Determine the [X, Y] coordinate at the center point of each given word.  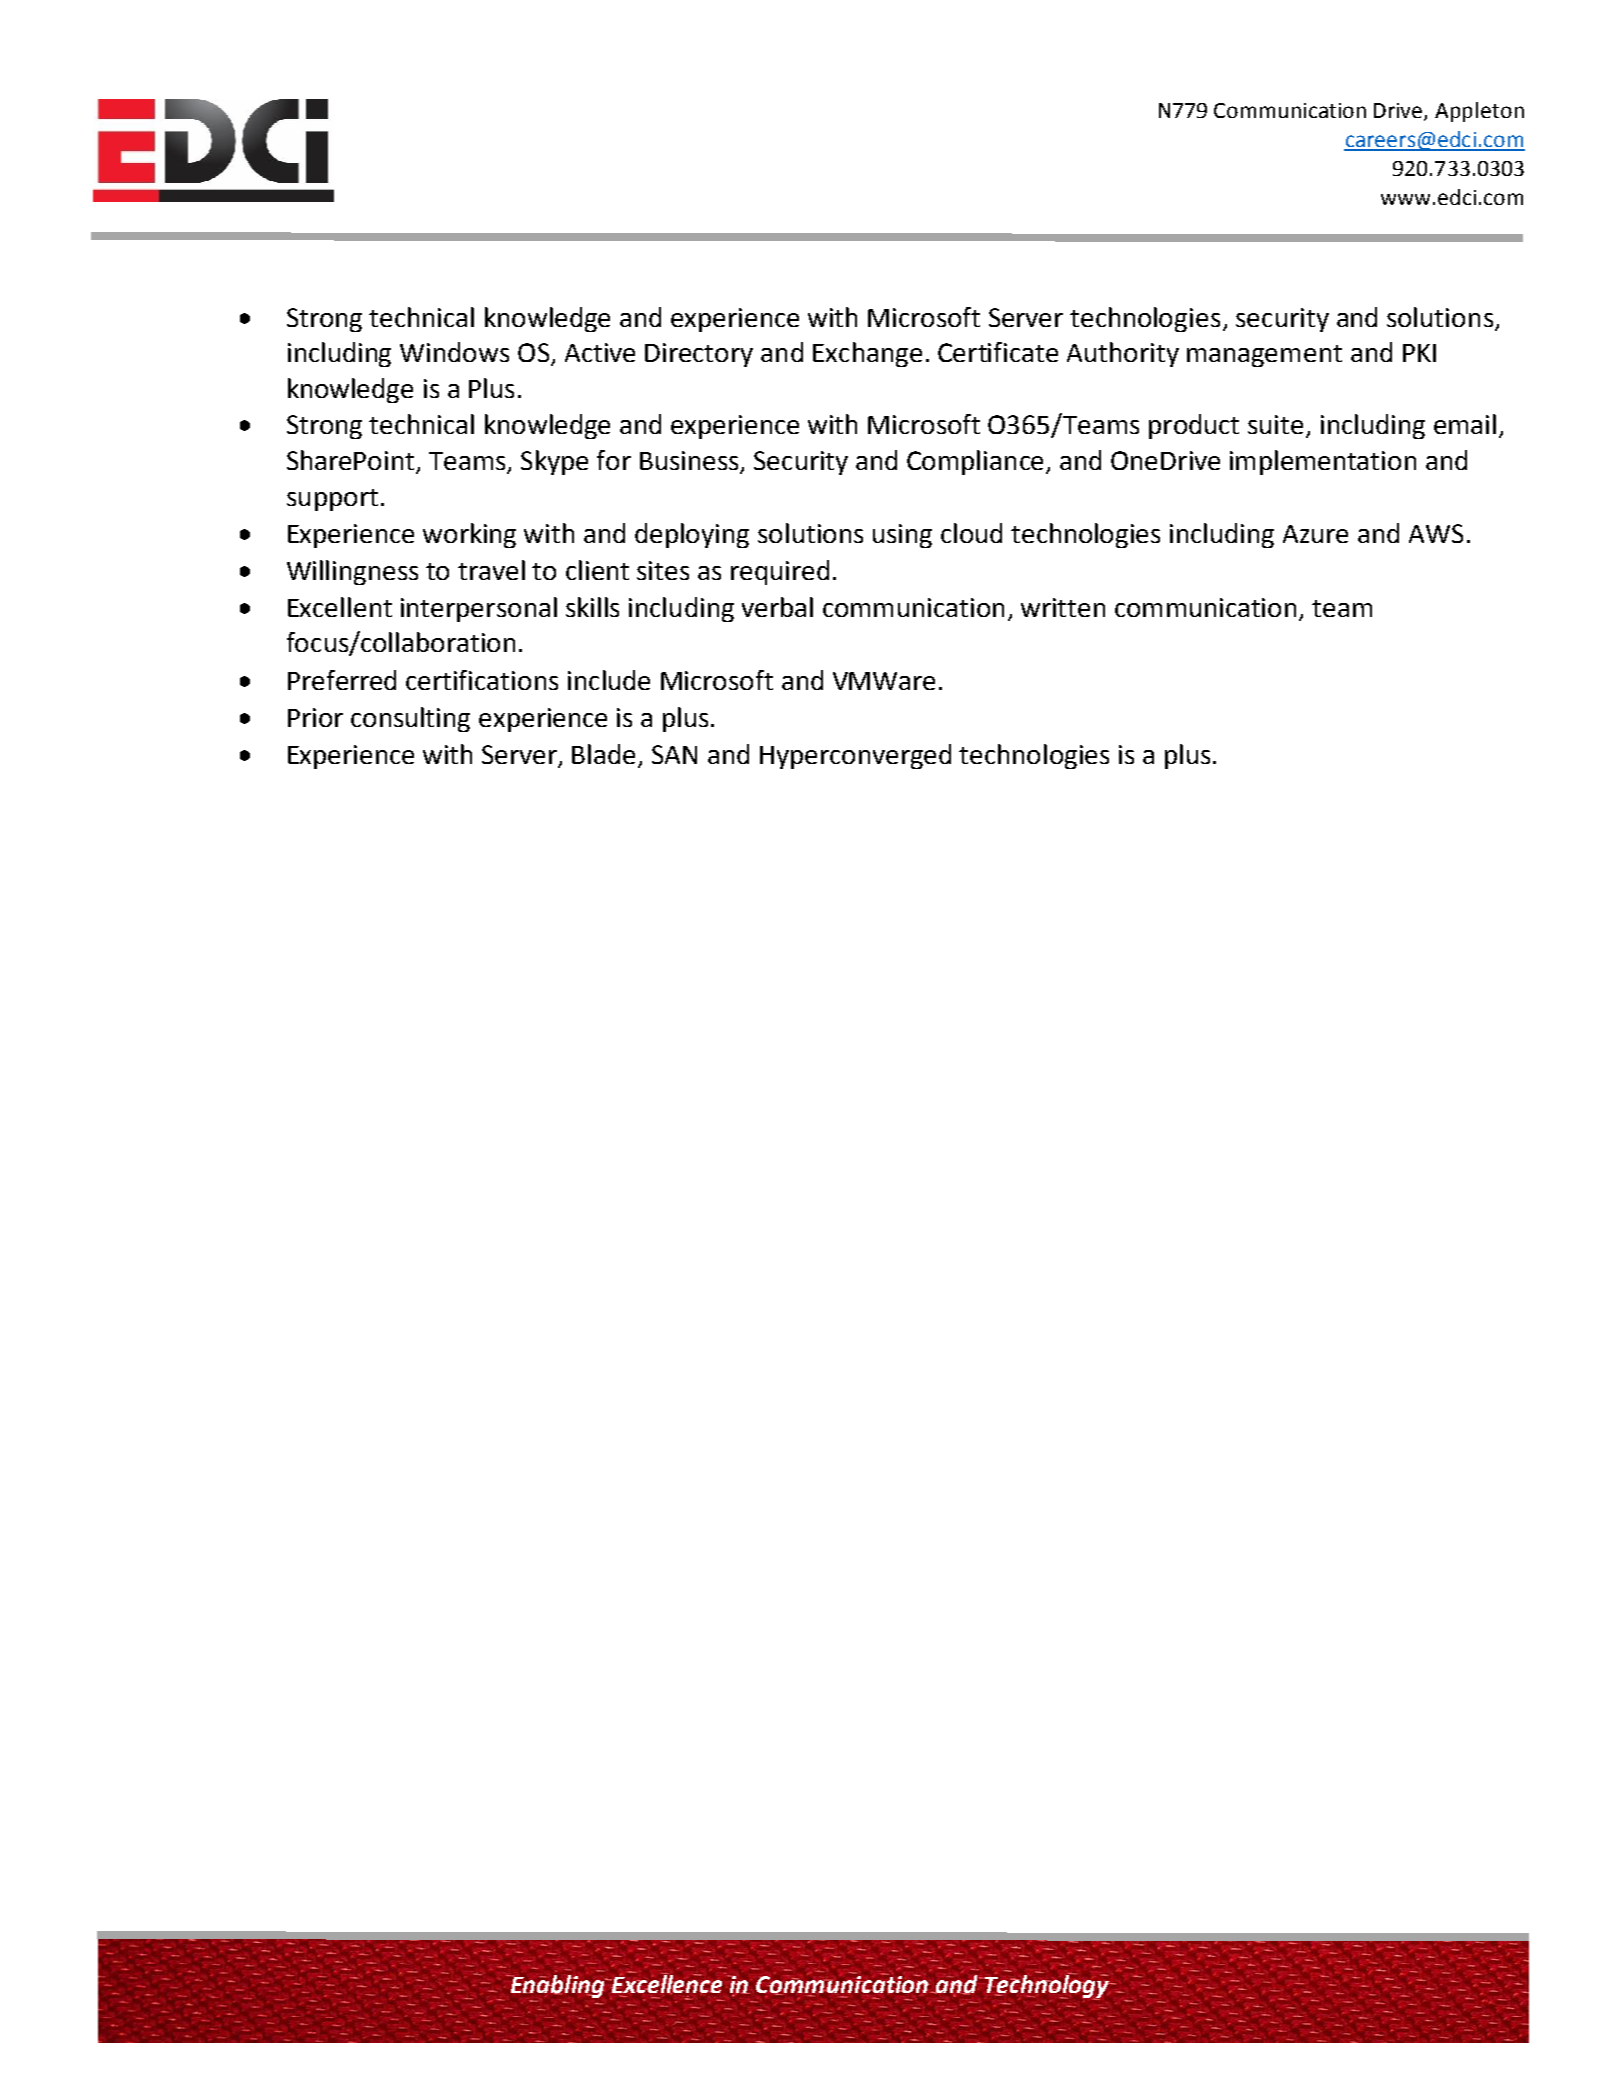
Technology [1047, 1986]
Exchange [867, 354]
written [1063, 607]
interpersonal [479, 609]
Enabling [557, 1986]
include [609, 680]
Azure [1315, 534]
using [902, 536]
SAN [674, 754]
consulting [410, 719]
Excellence [667, 1983]
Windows [454, 352]
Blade [605, 755]
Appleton [1479, 112]
